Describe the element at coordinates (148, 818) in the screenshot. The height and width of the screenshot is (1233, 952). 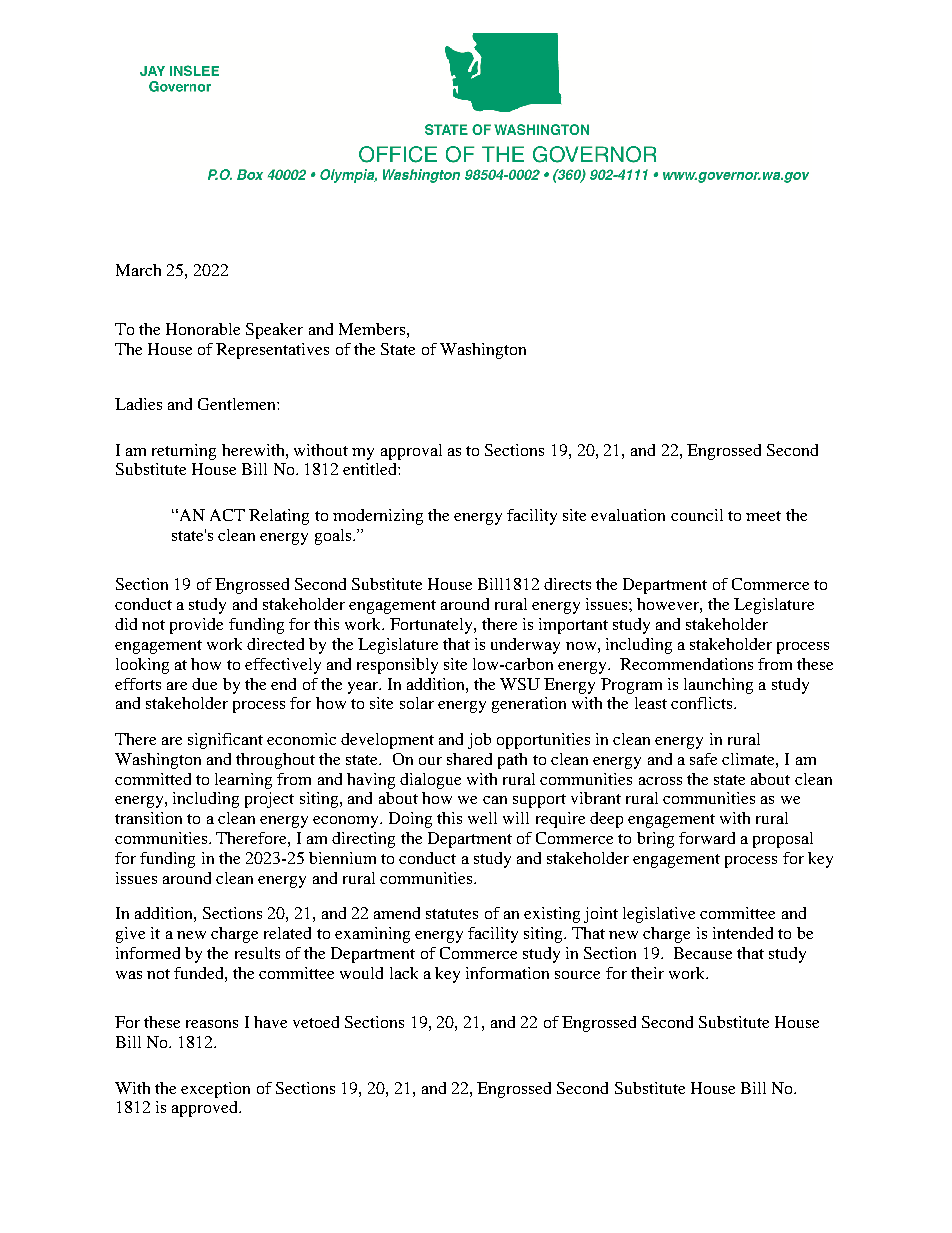
I see `transition` at that location.
